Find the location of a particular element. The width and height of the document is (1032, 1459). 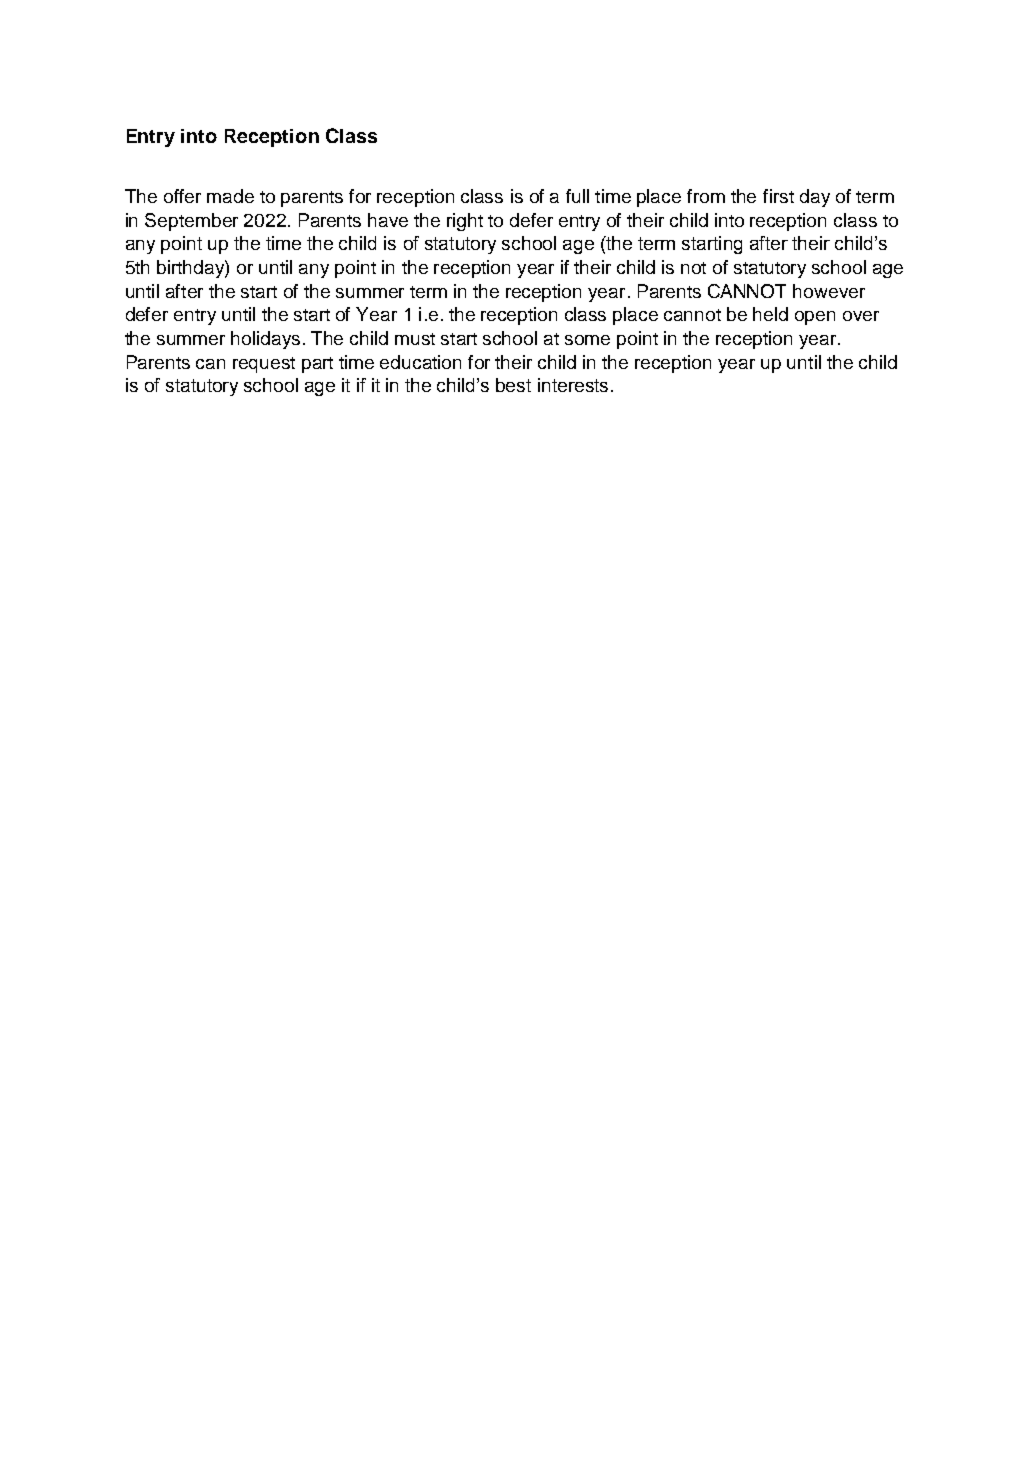

full is located at coordinates (577, 196).
